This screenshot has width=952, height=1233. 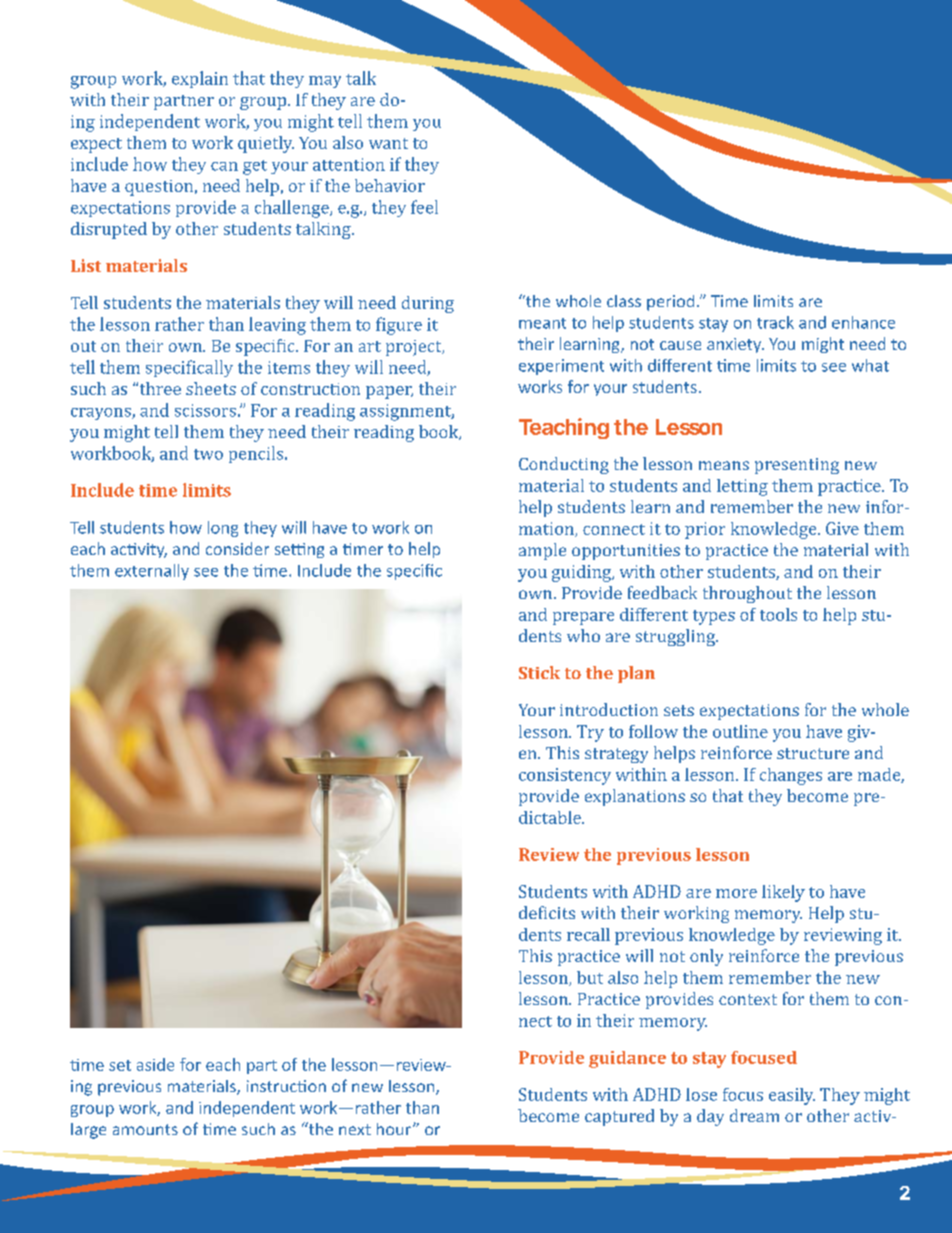 I want to click on anxiety, so click(x=735, y=345).
